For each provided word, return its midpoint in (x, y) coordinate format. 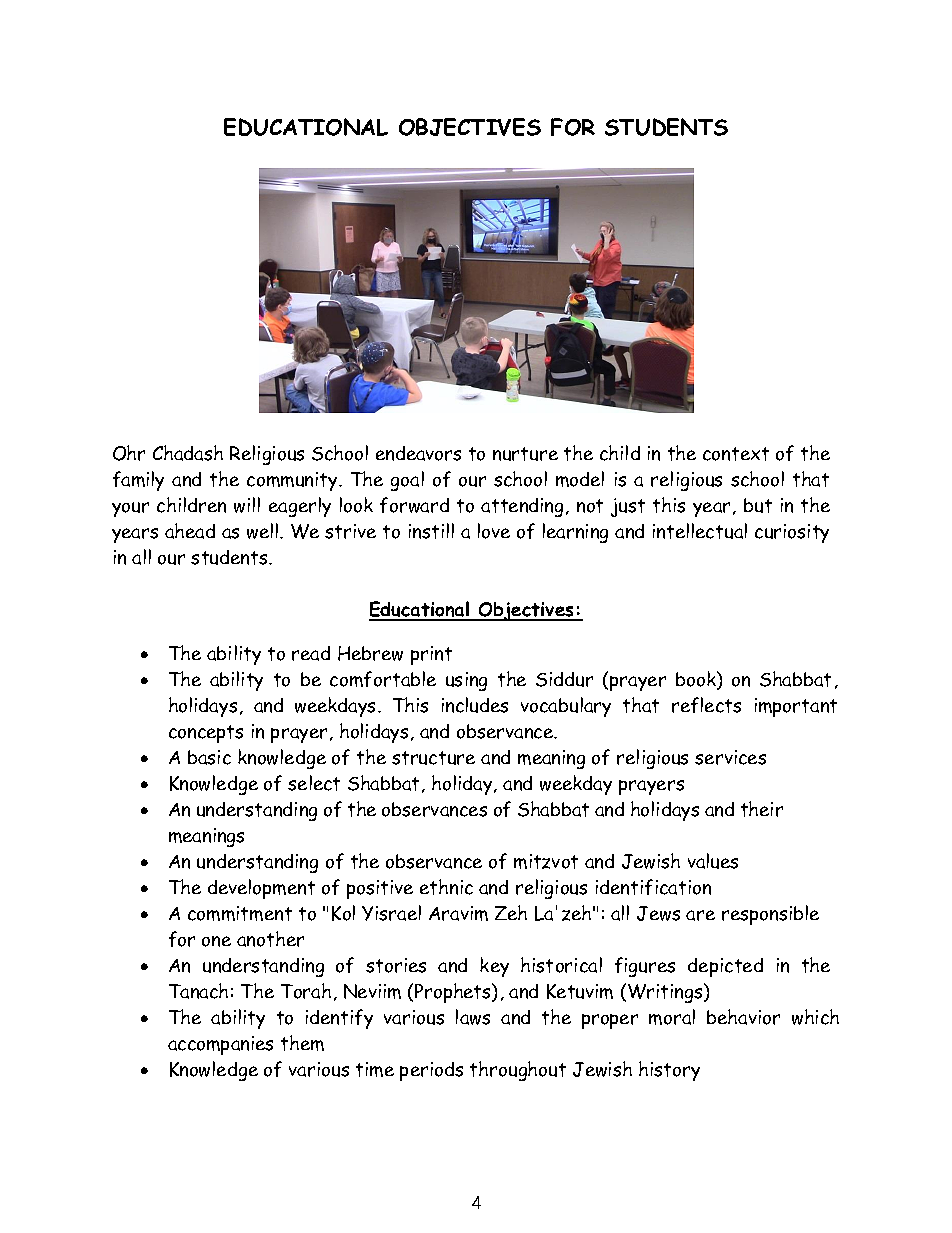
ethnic (446, 887)
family (138, 481)
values (713, 861)
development (261, 889)
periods (431, 1071)
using (466, 681)
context (736, 454)
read (311, 653)
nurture (525, 454)
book (697, 680)
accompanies (220, 1045)
